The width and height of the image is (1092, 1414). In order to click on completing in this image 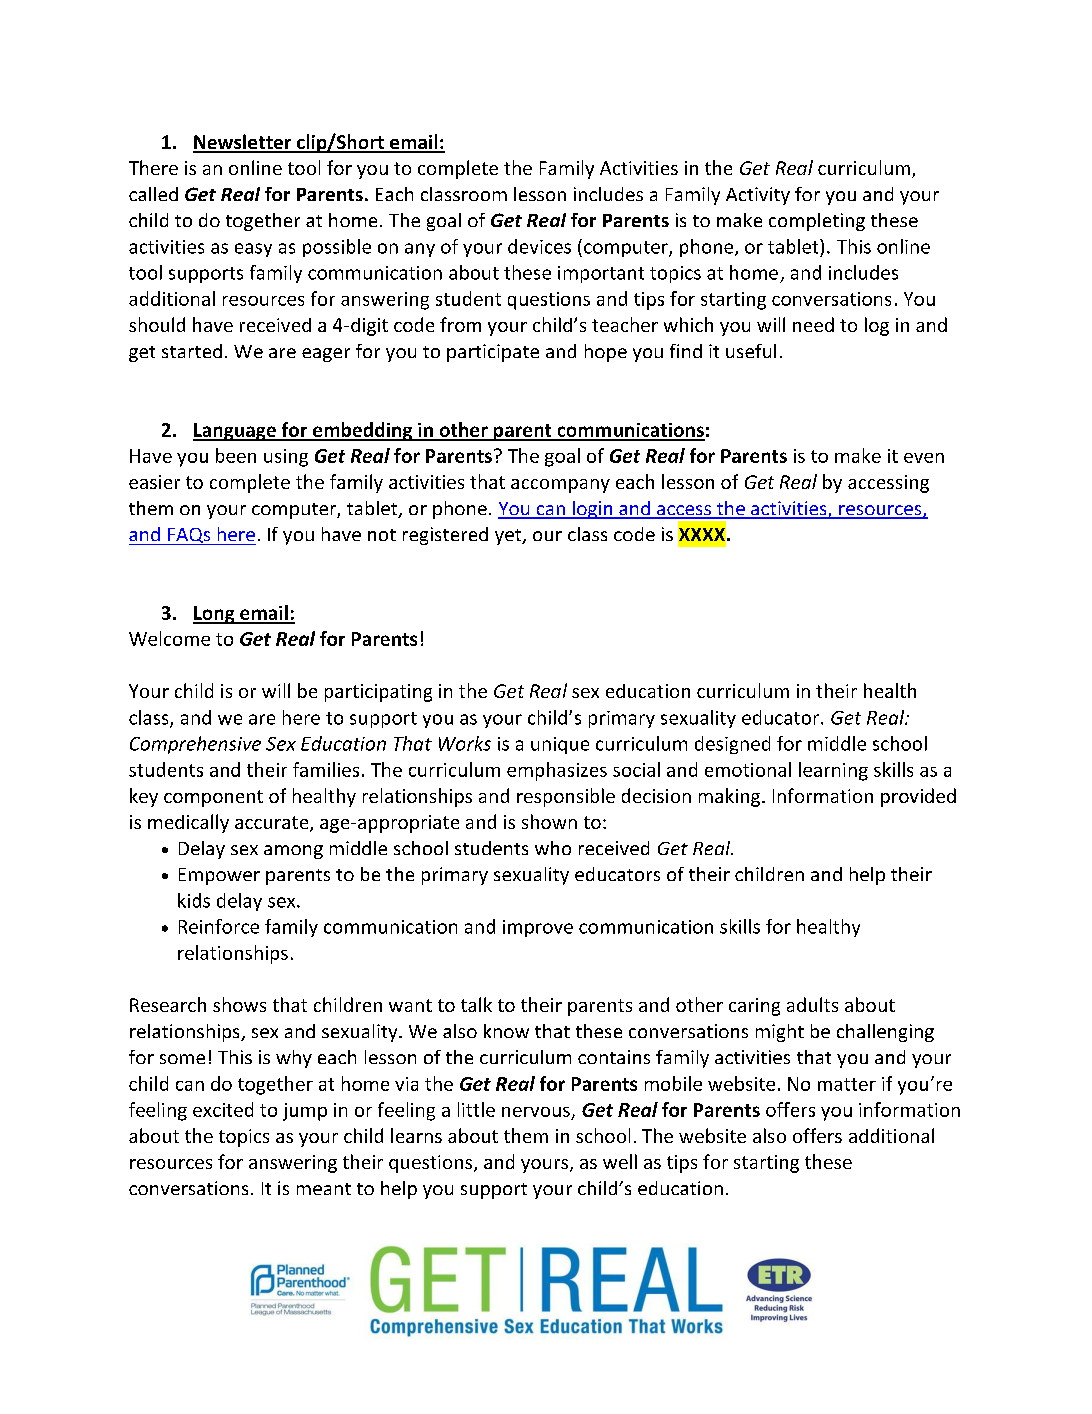, I will do `click(817, 222)`.
